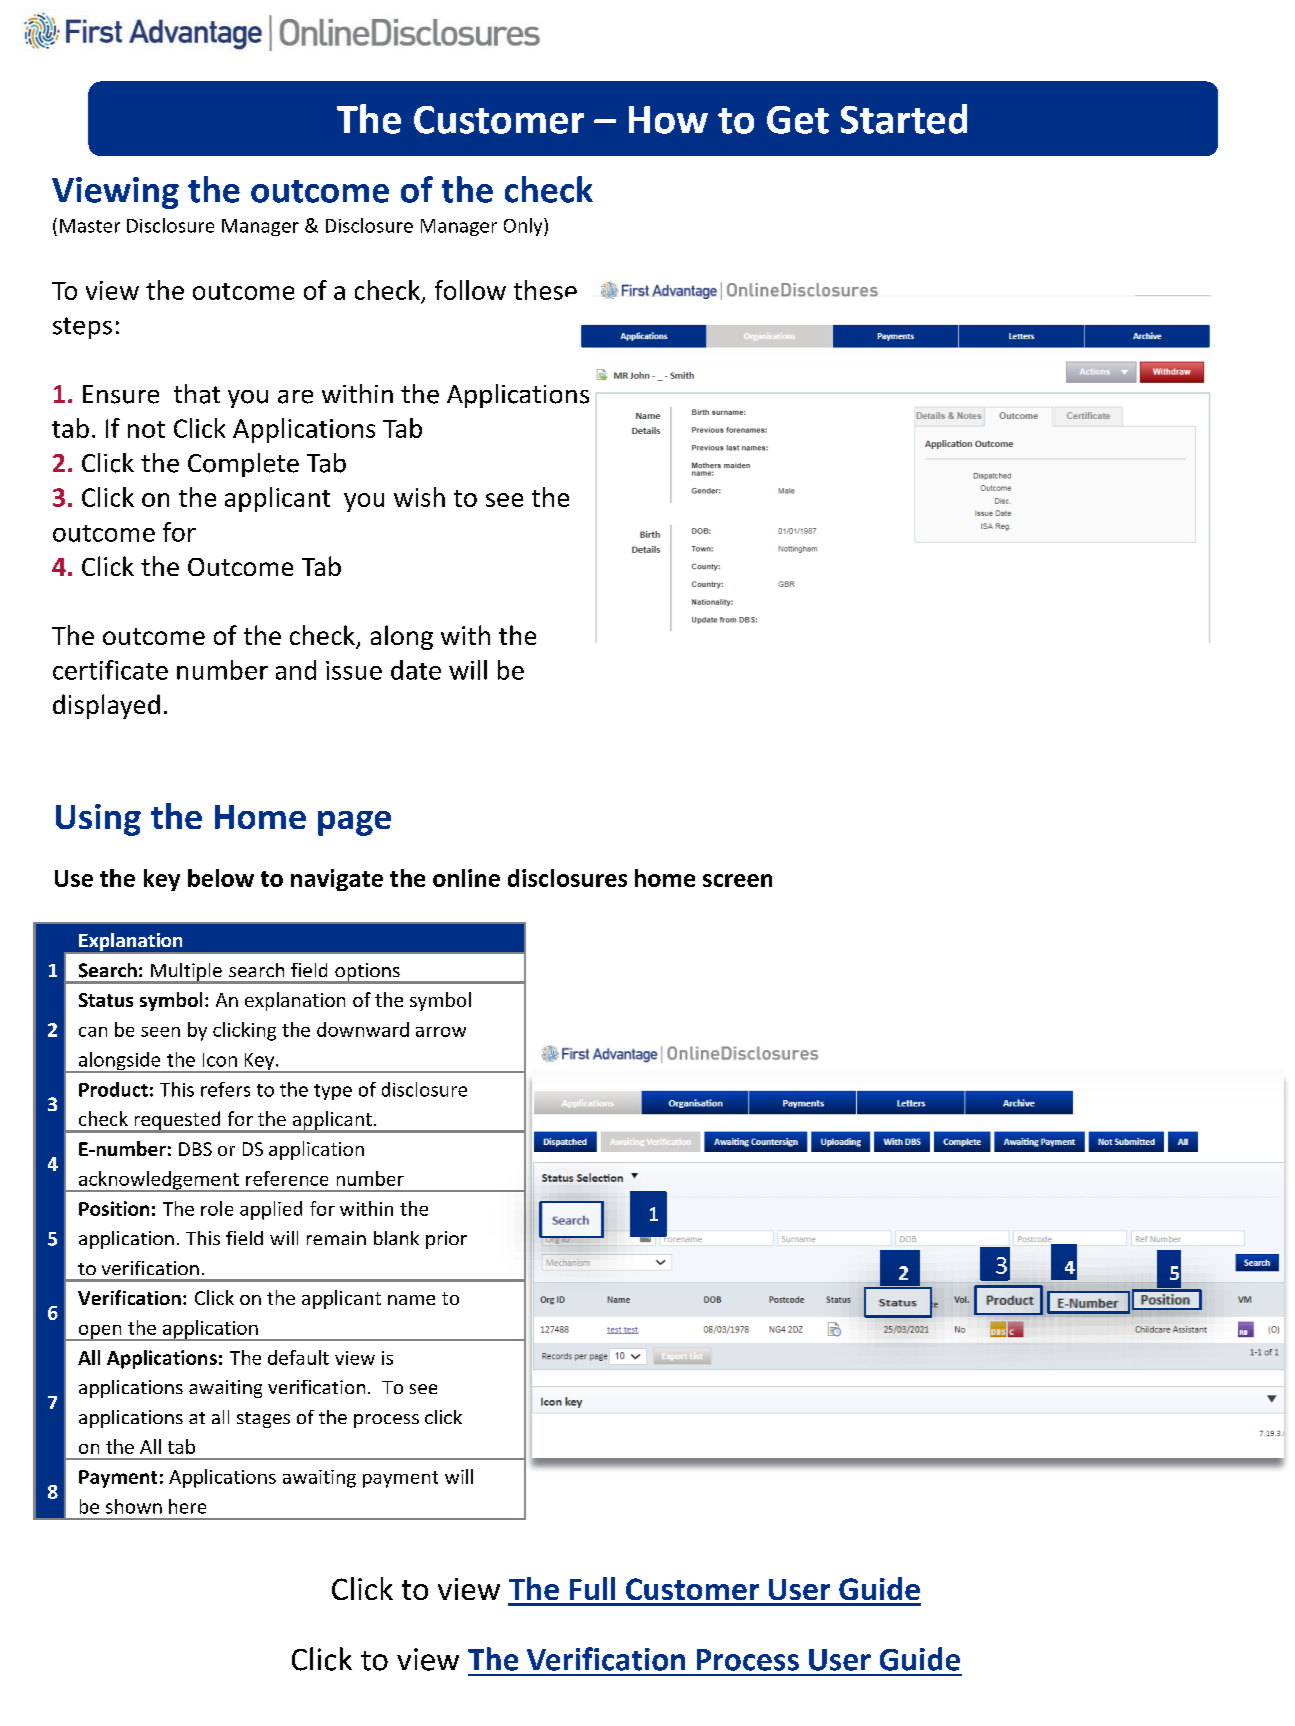  What do you see at coordinates (798, 120) in the screenshot?
I see `Get` at bounding box center [798, 120].
